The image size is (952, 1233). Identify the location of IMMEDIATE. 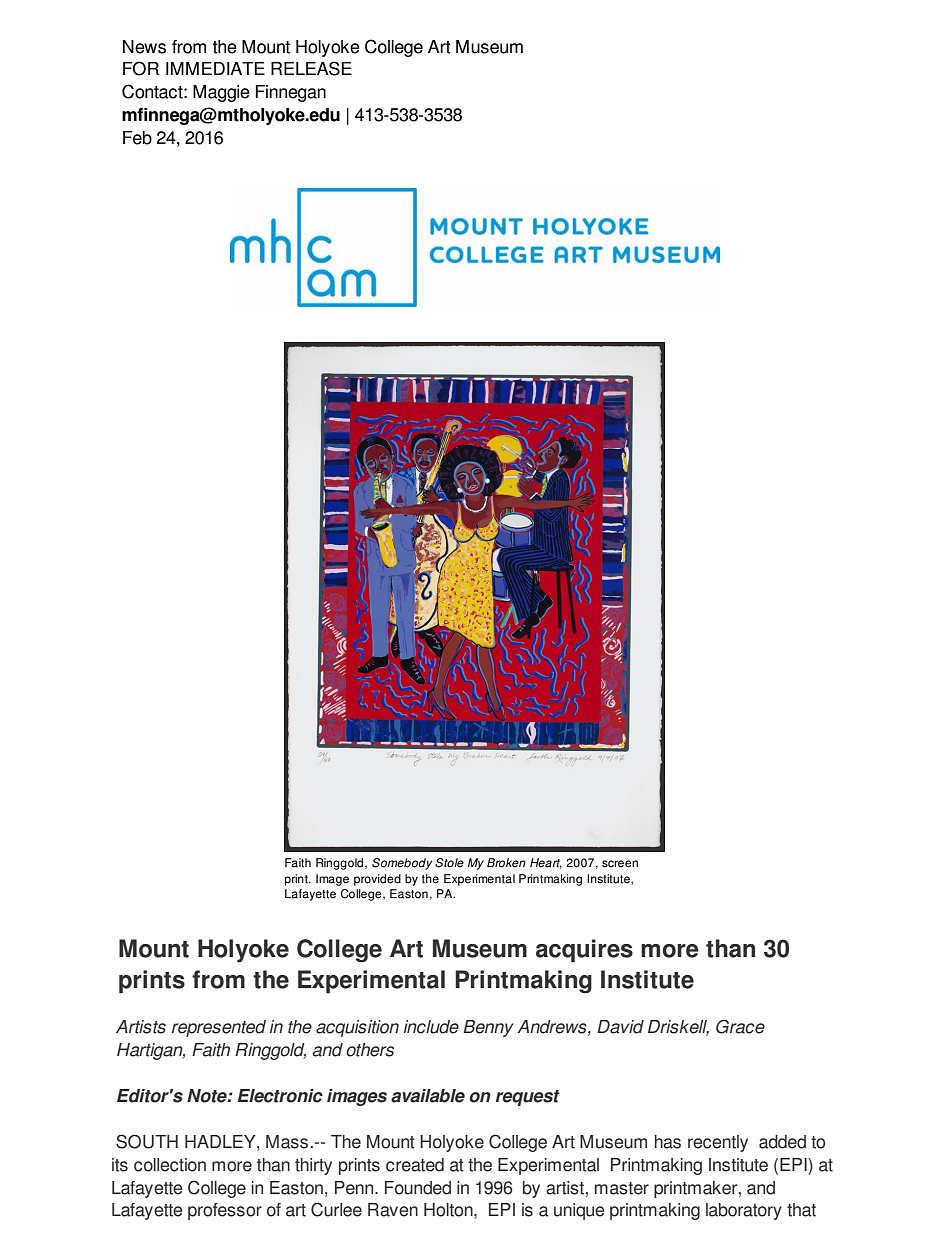
(215, 68).
